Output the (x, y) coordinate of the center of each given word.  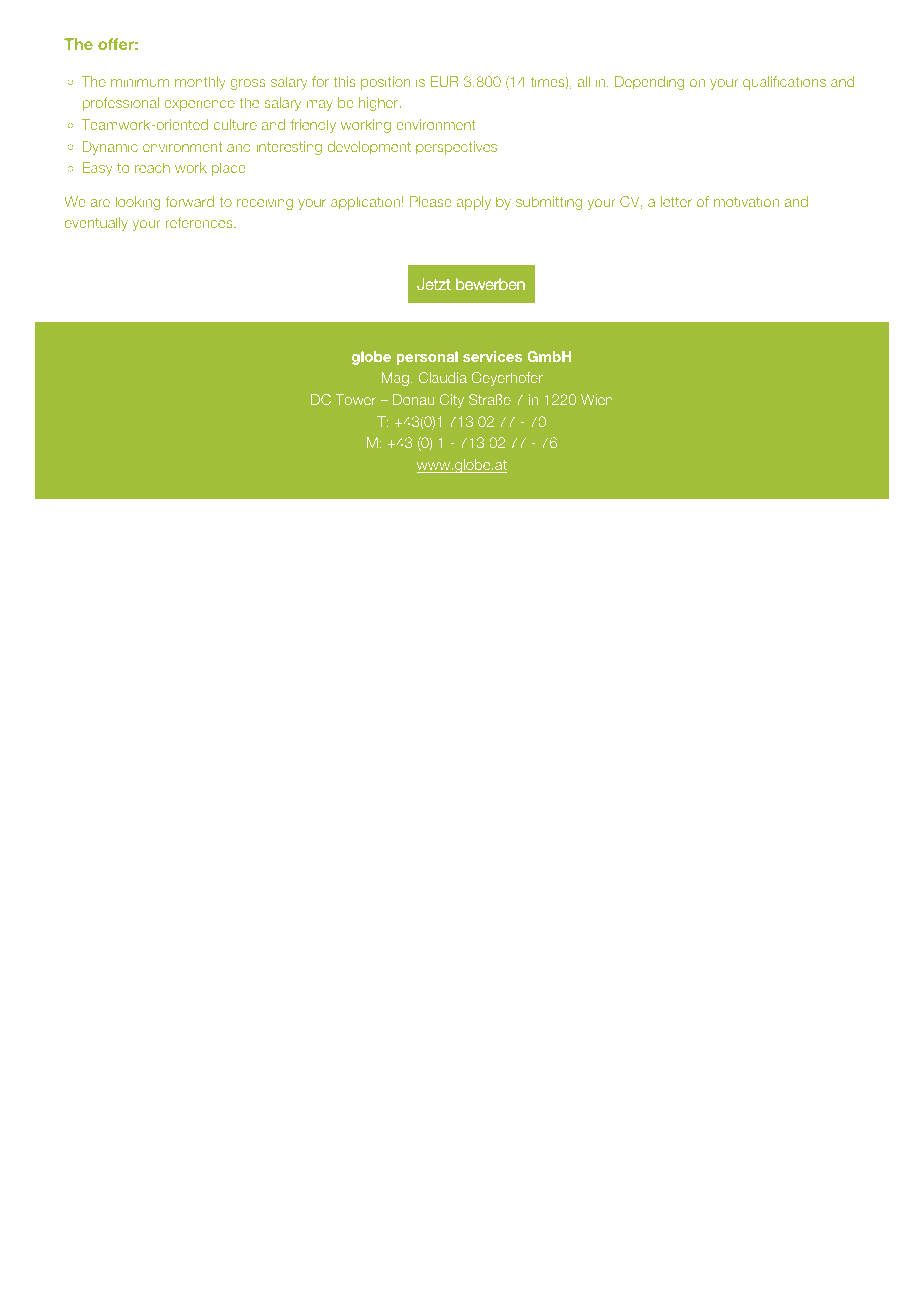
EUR (445, 81)
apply (474, 203)
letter (676, 201)
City (452, 401)
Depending (649, 83)
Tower (355, 399)
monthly (200, 83)
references (200, 222)
